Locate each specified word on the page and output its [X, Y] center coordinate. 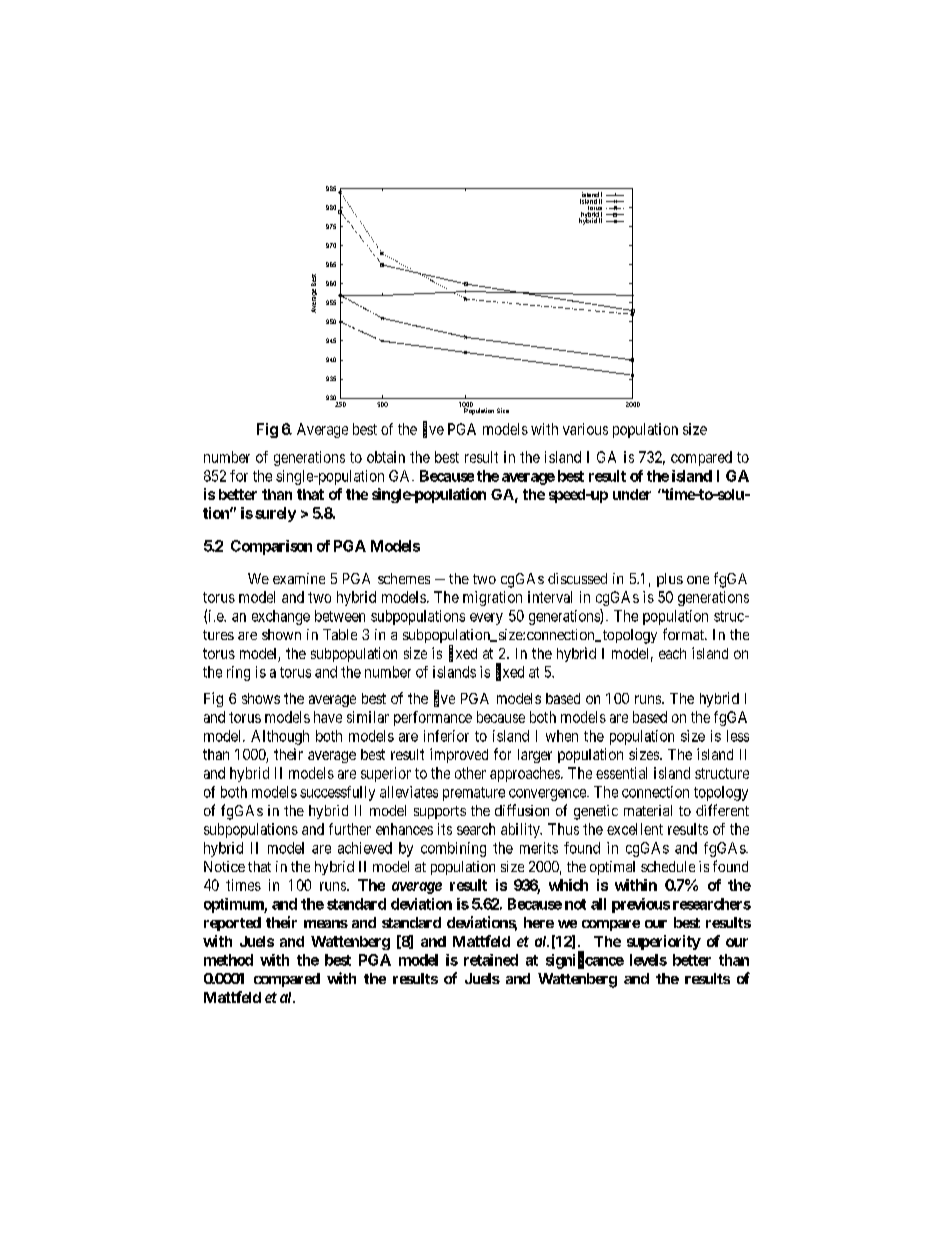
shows [261, 698]
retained [491, 960]
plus [670, 580]
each [672, 653]
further [350, 829]
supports [440, 812]
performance [433, 718]
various [585, 429]
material [648, 810]
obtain [386, 457]
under [632, 494]
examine [299, 578]
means [326, 924]
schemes [404, 578]
